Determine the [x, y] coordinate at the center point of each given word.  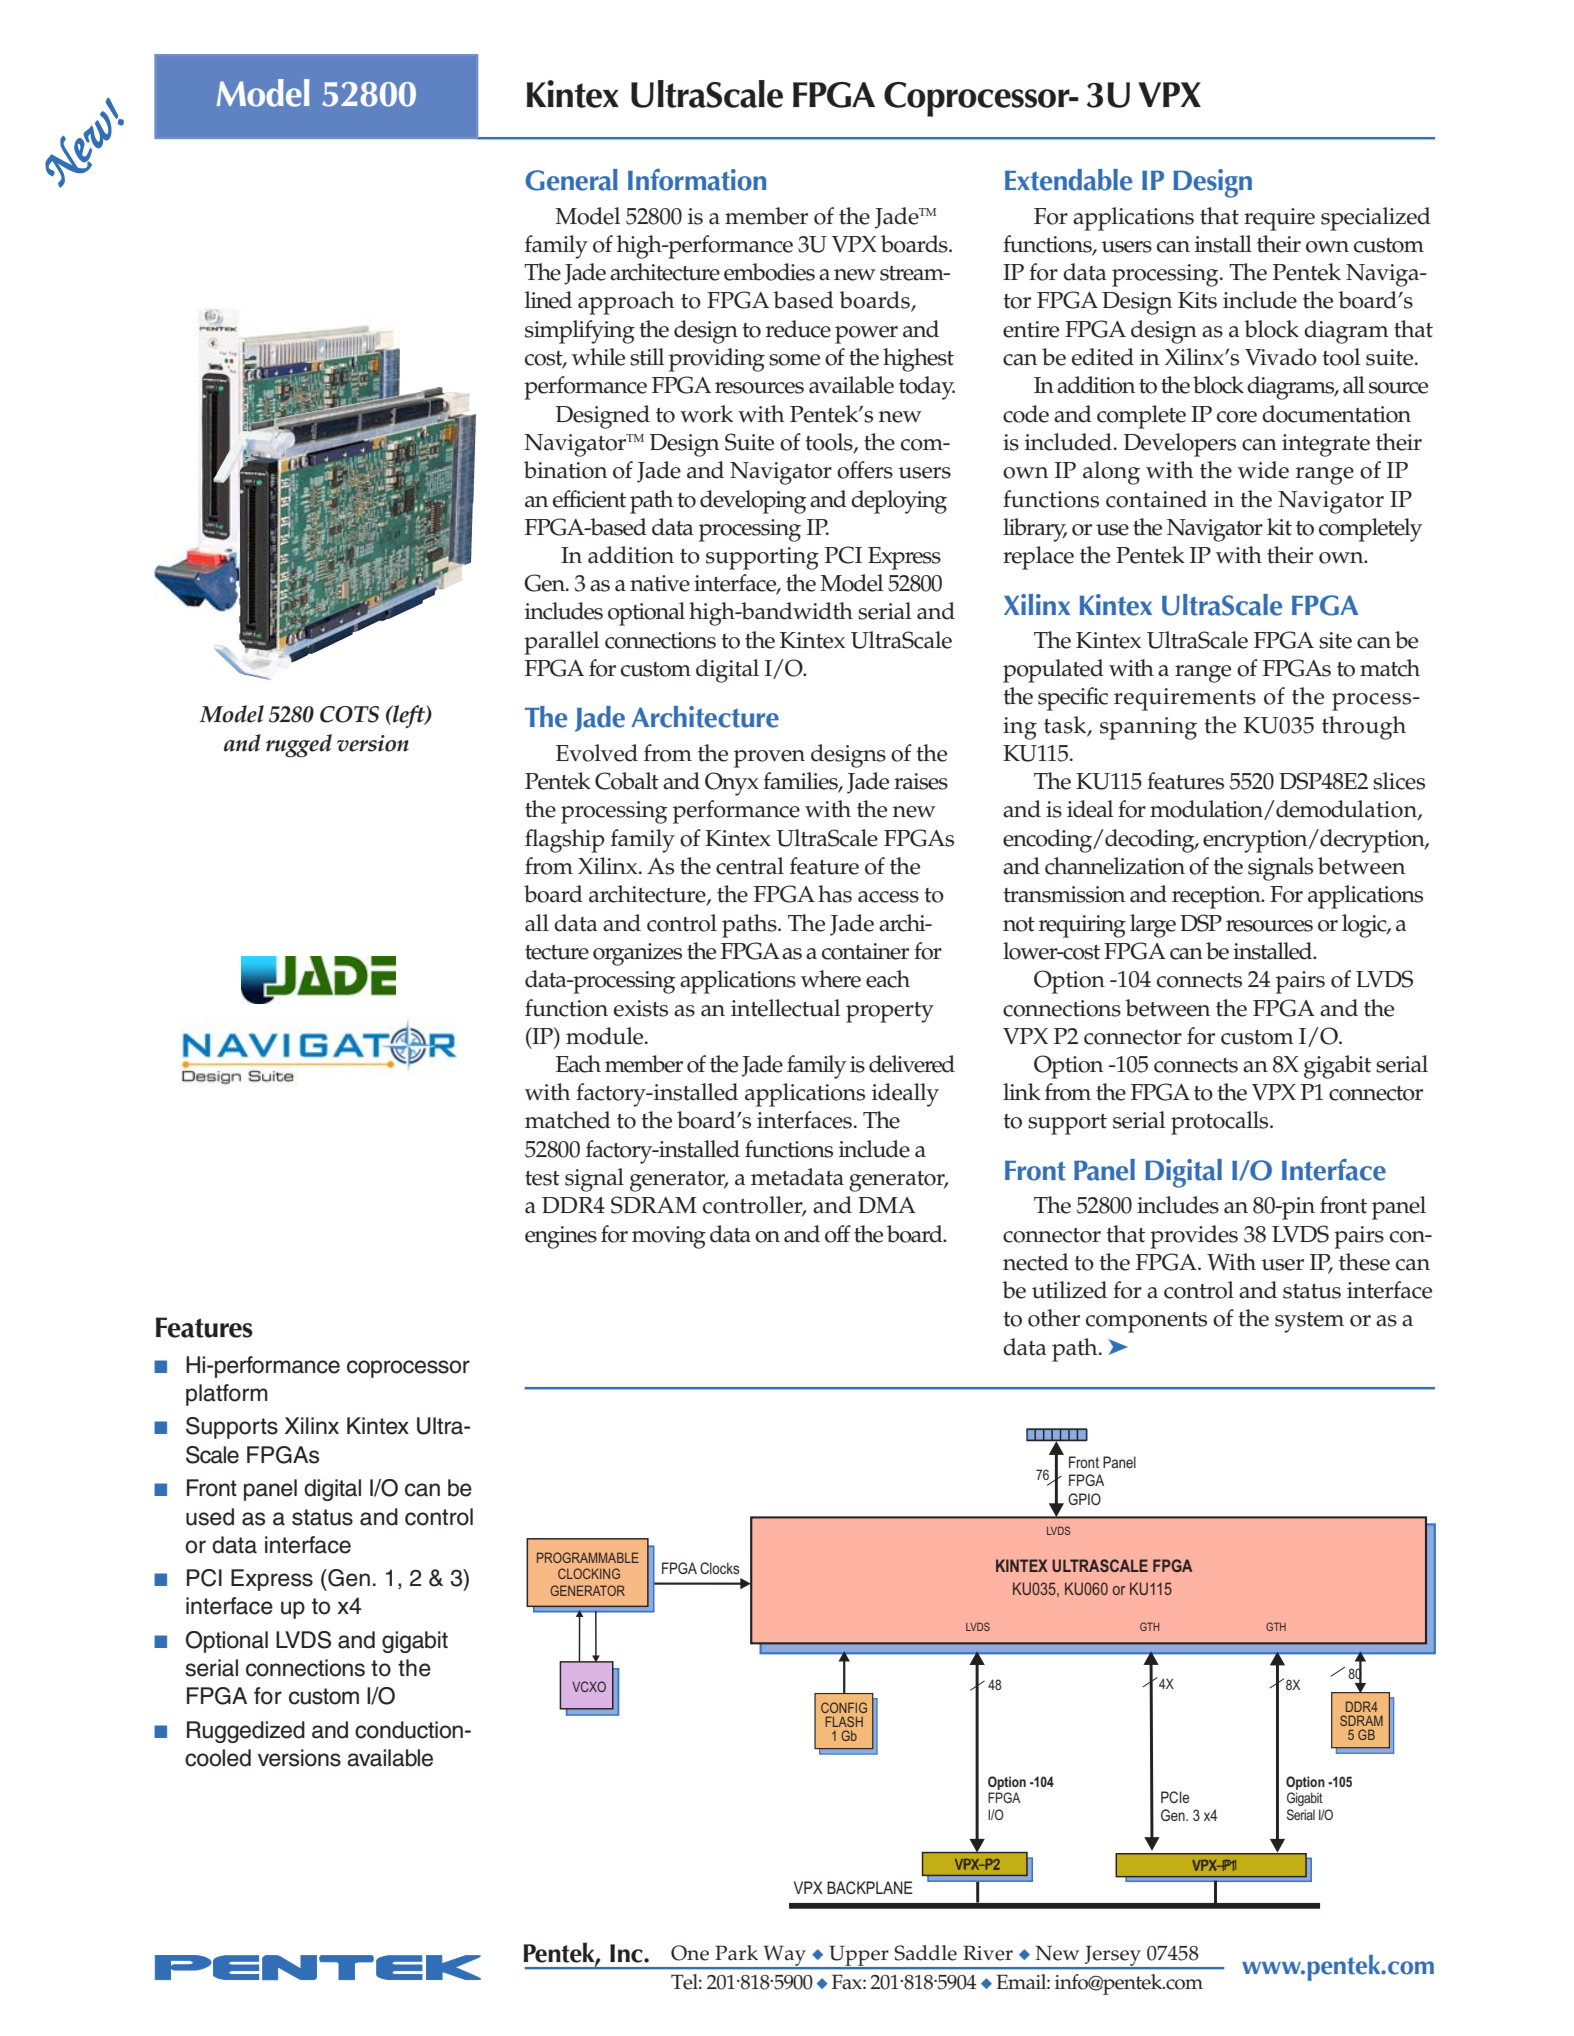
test [542, 1178]
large [1153, 926]
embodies [769, 272]
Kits [1197, 300]
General [571, 180]
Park [736, 1952]
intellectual [786, 1008]
